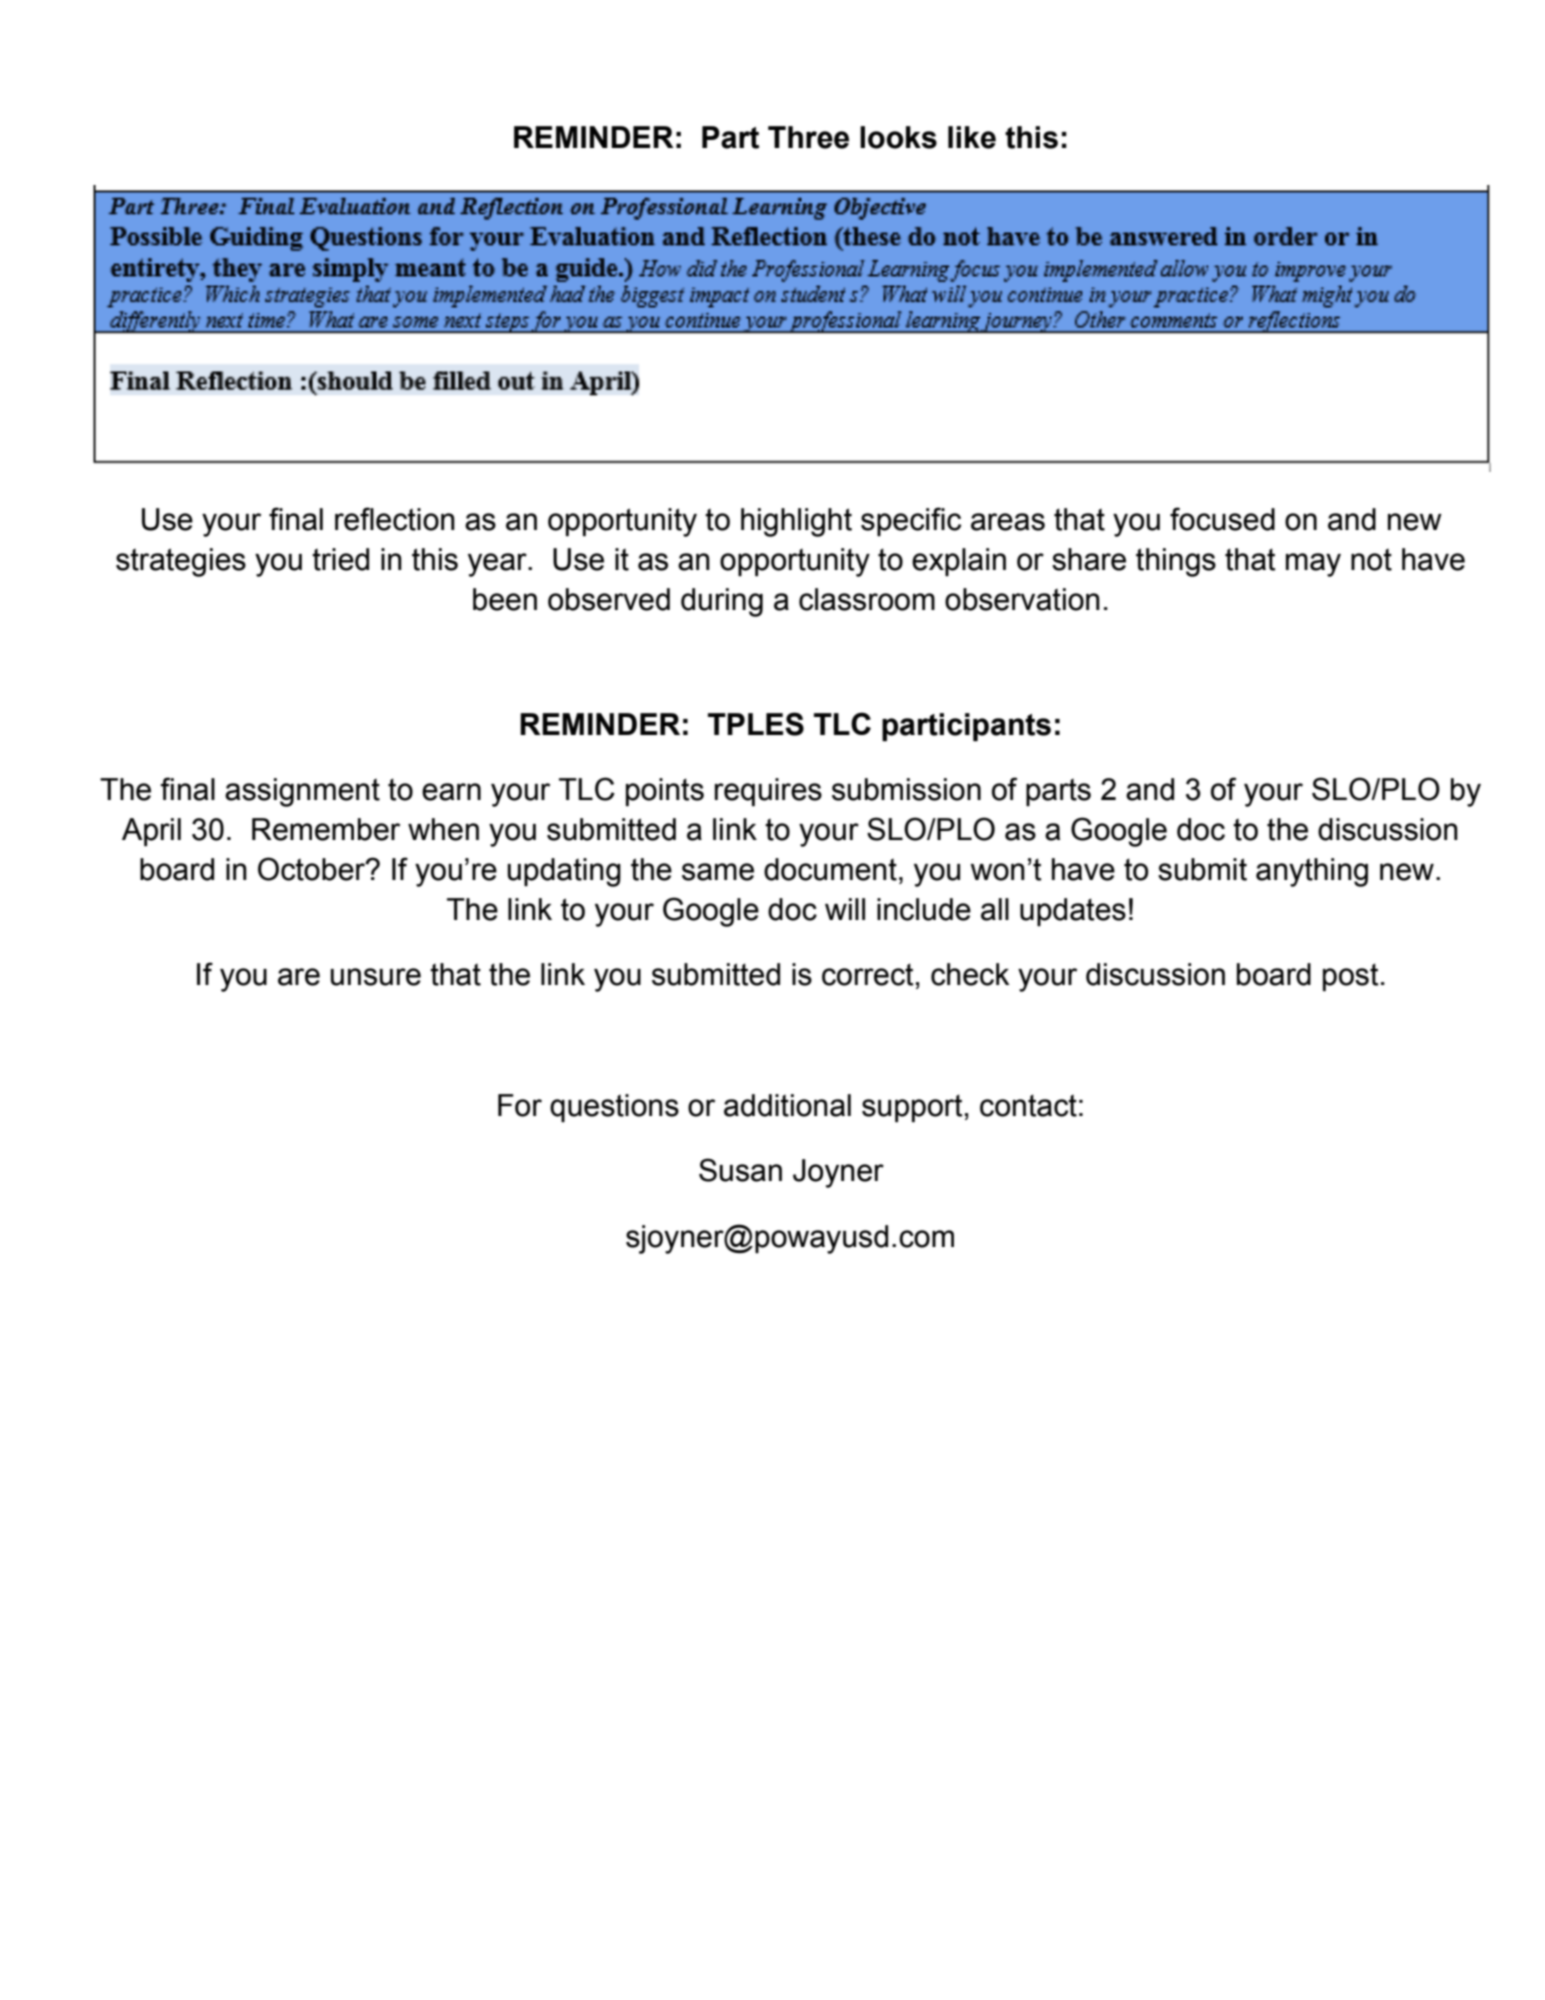  What do you see at coordinates (898, 137) in the screenshot?
I see `looks` at bounding box center [898, 137].
